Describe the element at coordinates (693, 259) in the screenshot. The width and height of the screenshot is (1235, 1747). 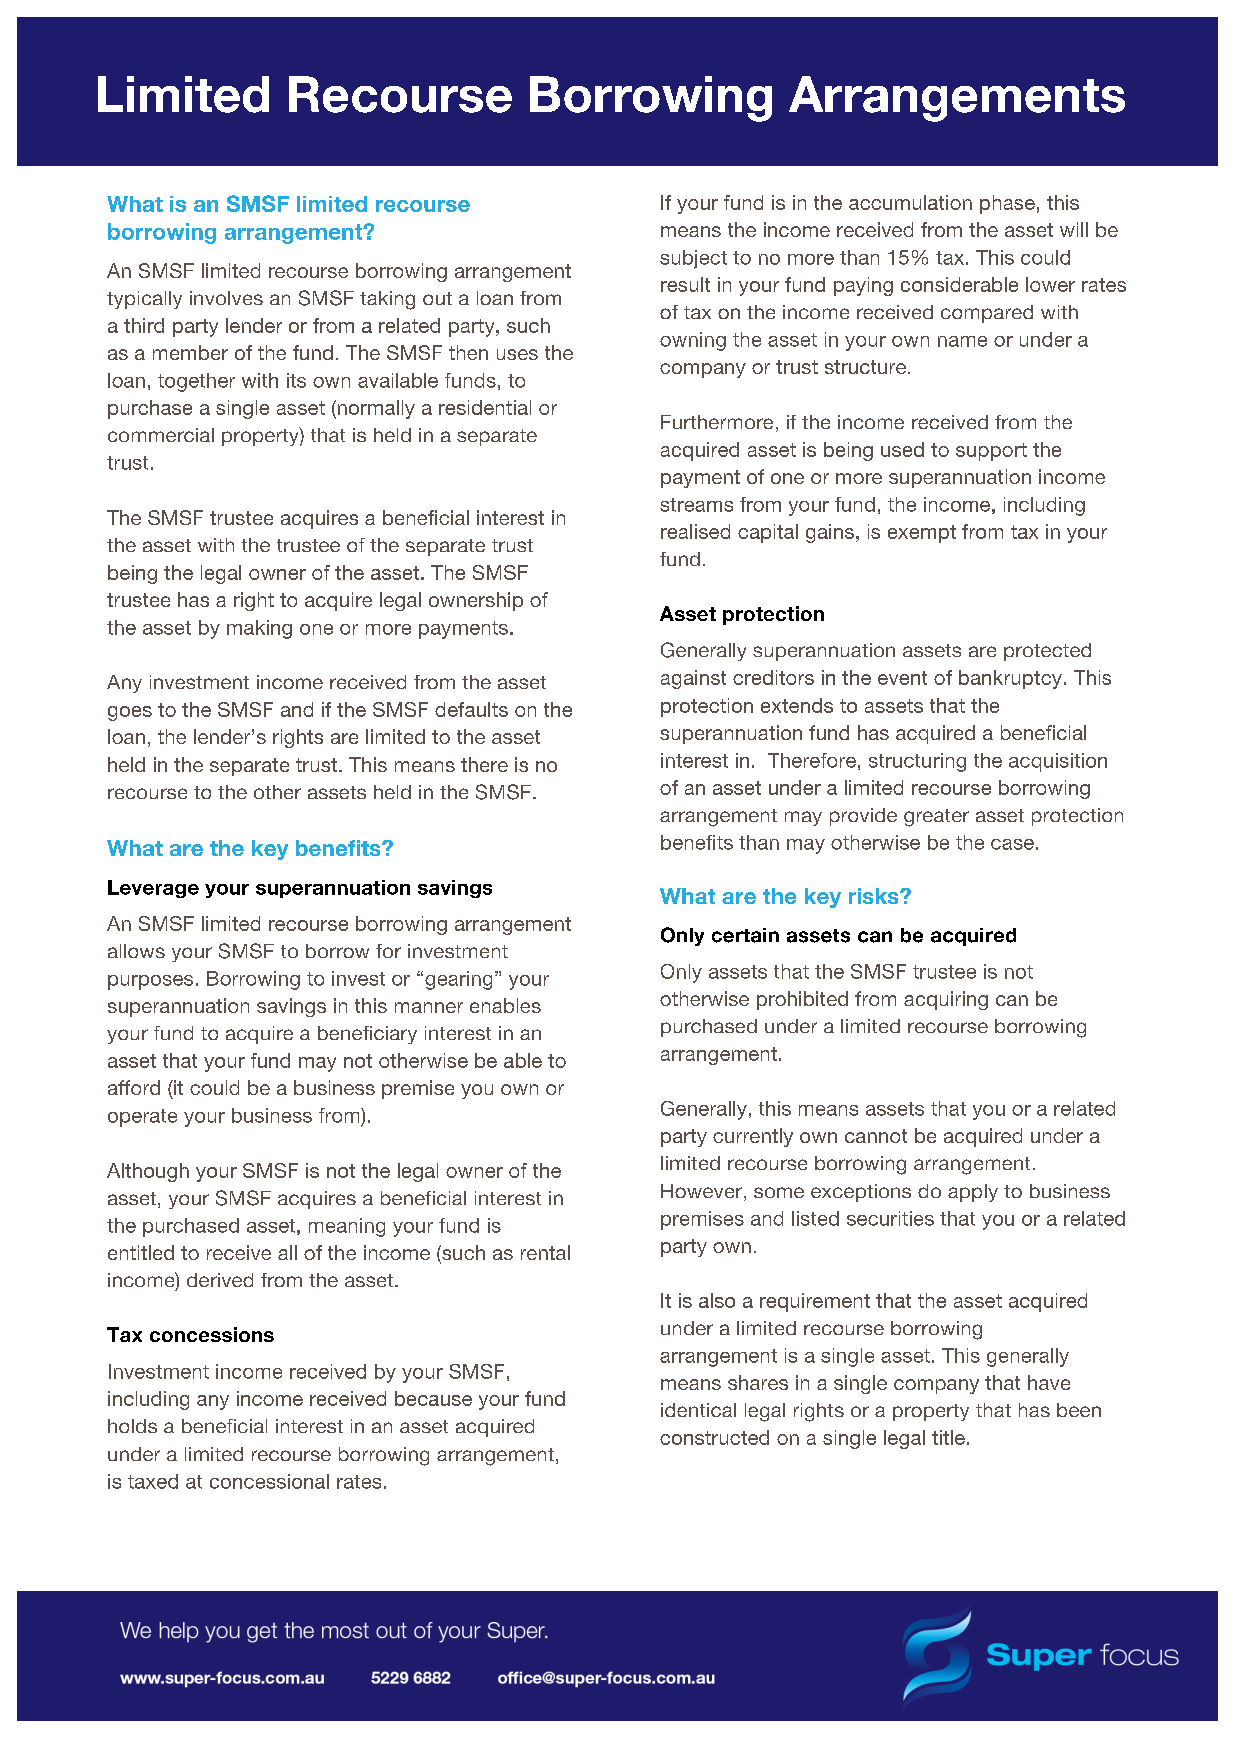
I see `subject` at that location.
